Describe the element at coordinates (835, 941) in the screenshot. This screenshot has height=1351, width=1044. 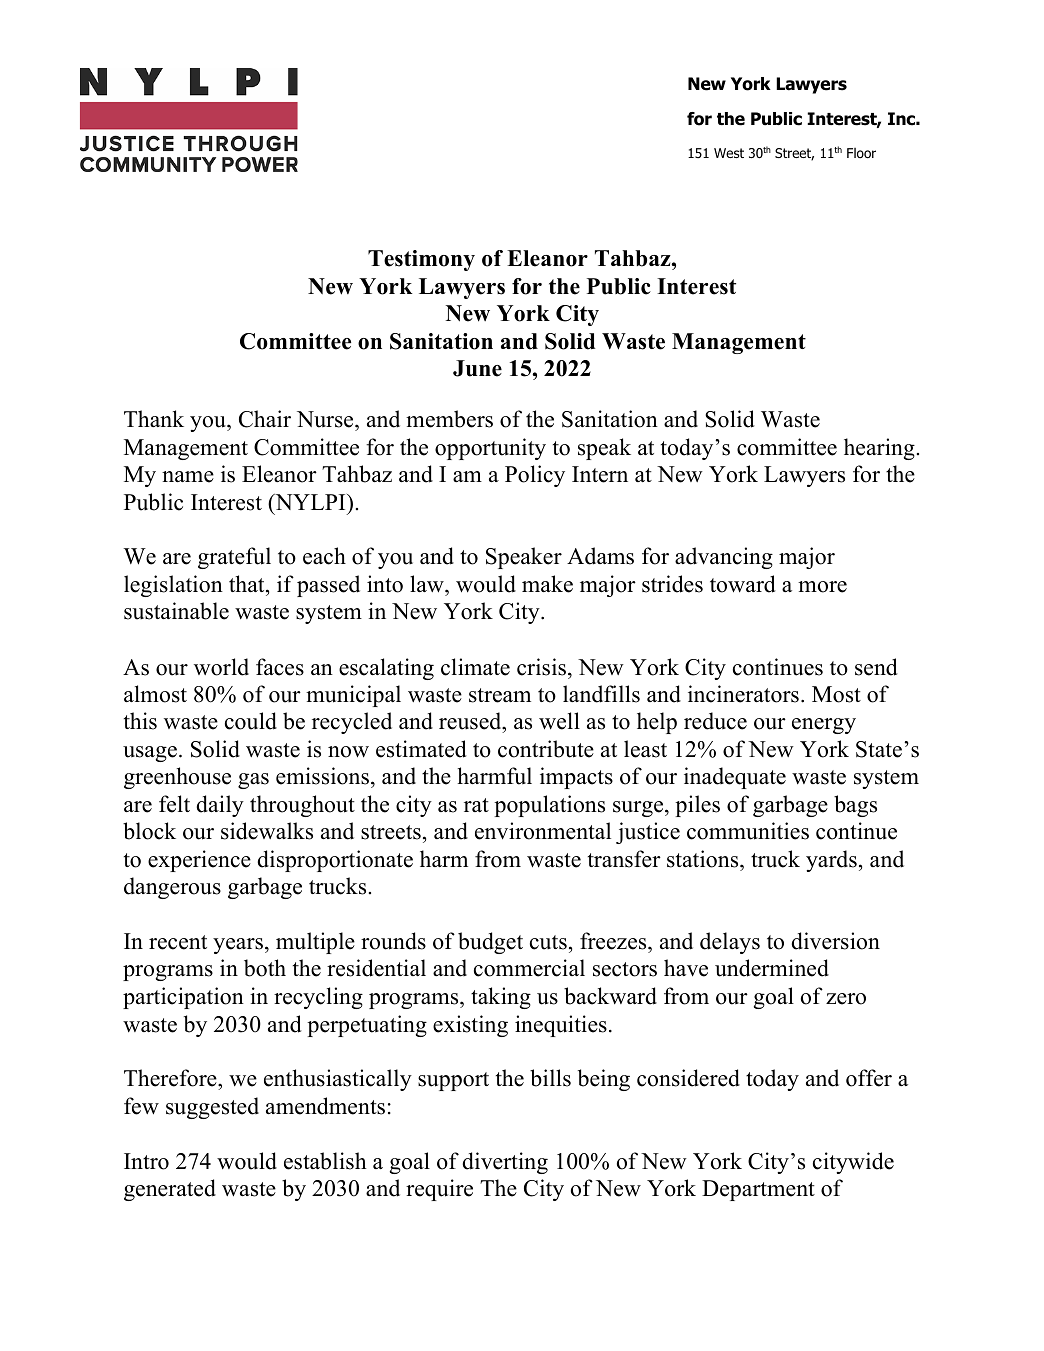
I see `diversion` at that location.
